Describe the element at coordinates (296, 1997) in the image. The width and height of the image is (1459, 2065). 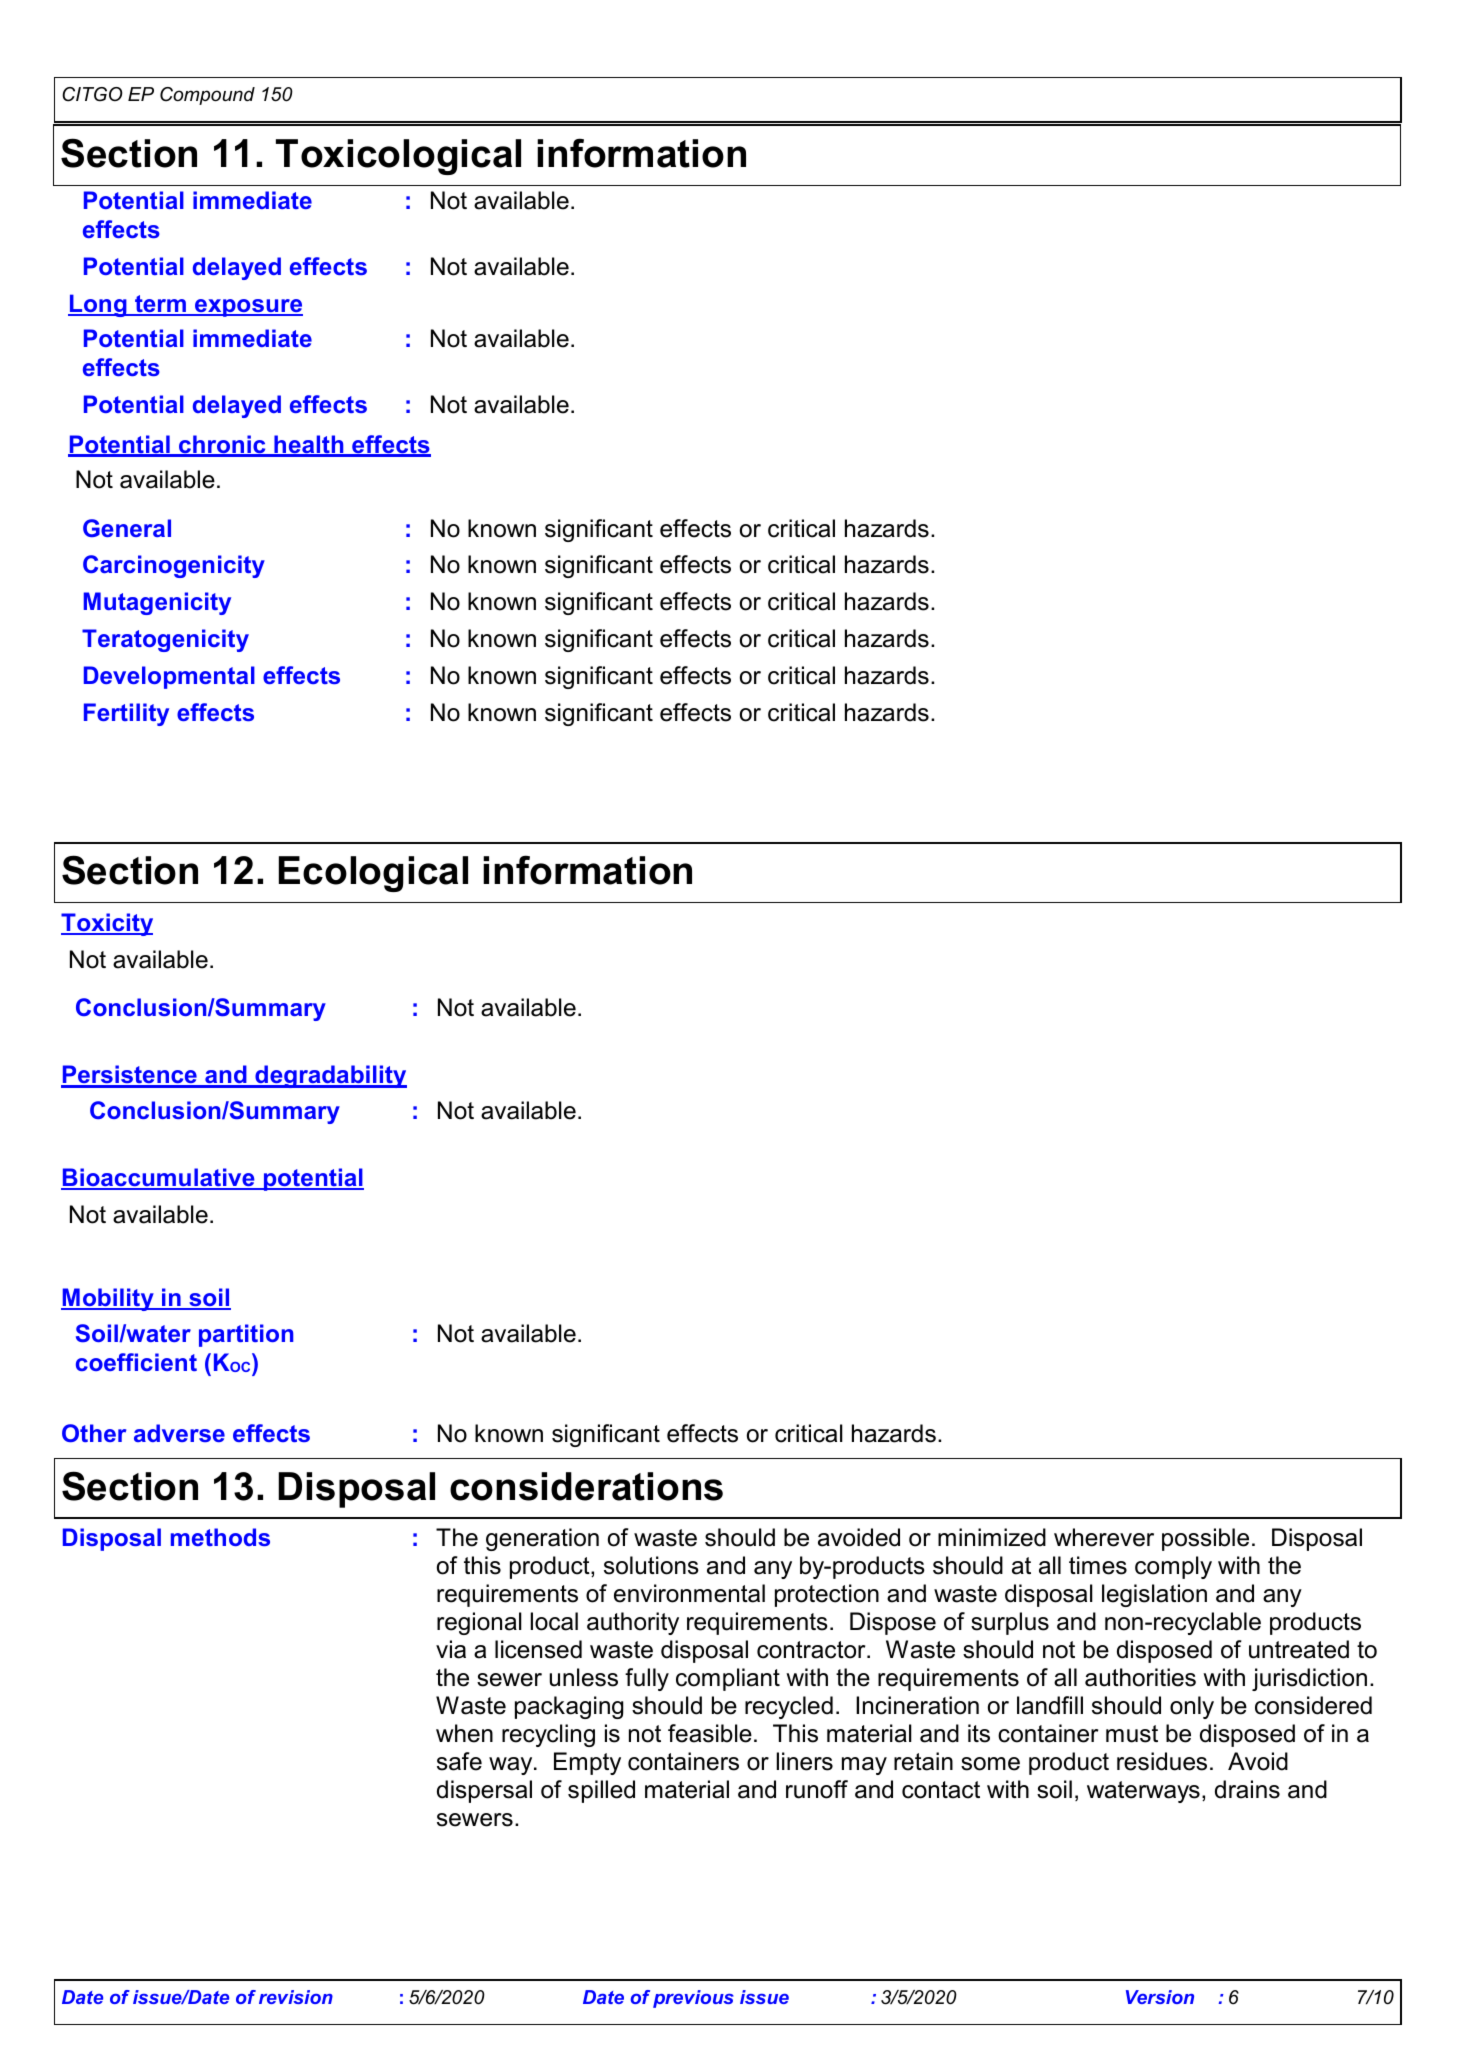
I see `revision` at that location.
